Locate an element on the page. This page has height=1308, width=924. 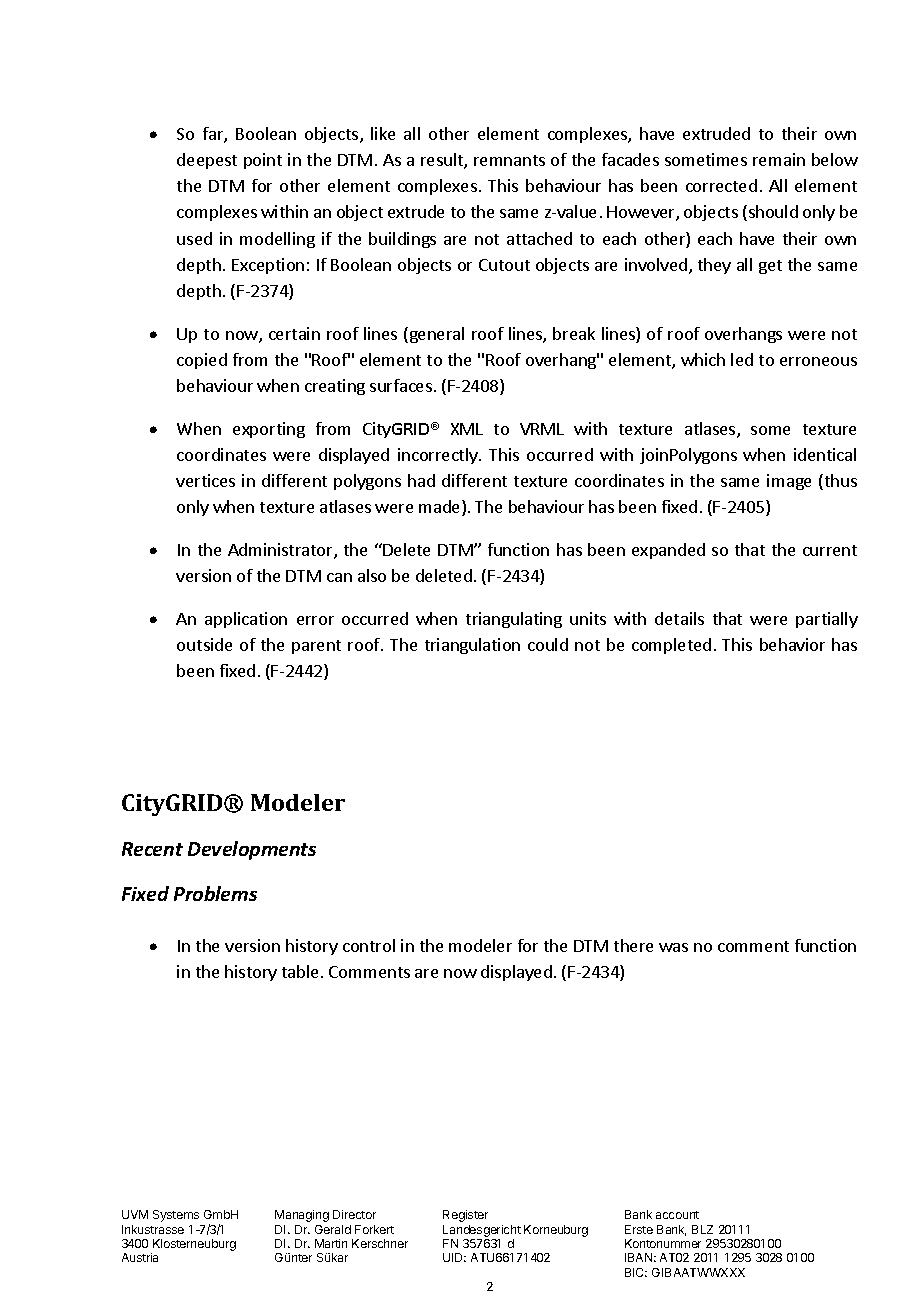
remain is located at coordinates (779, 159).
